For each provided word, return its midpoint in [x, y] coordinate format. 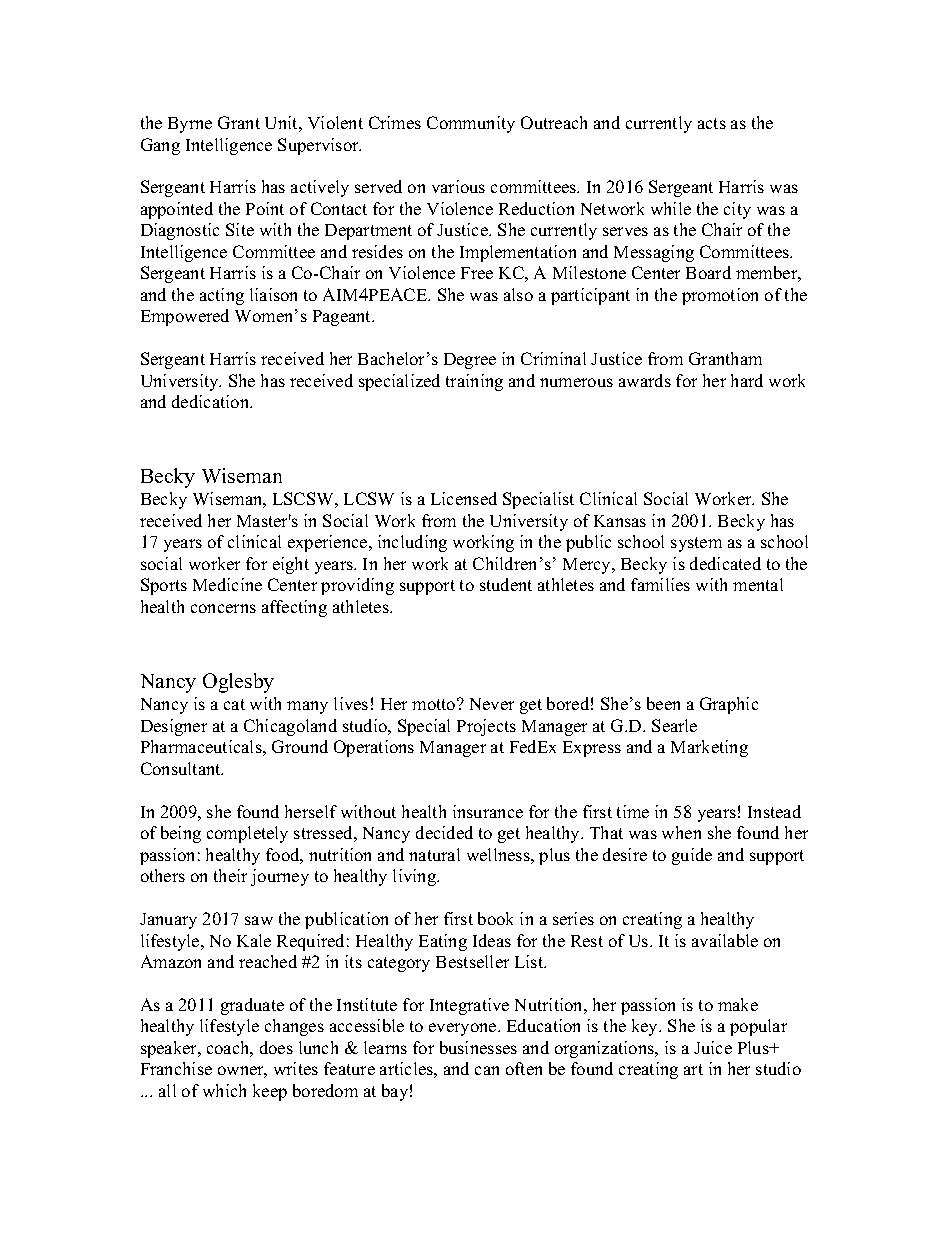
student [506, 584]
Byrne [190, 125]
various [458, 186]
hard [747, 380]
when [681, 832]
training [474, 382]
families [660, 584]
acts [712, 123]
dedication [212, 401]
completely [247, 834]
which [224, 1090]
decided [444, 832]
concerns [223, 608]
